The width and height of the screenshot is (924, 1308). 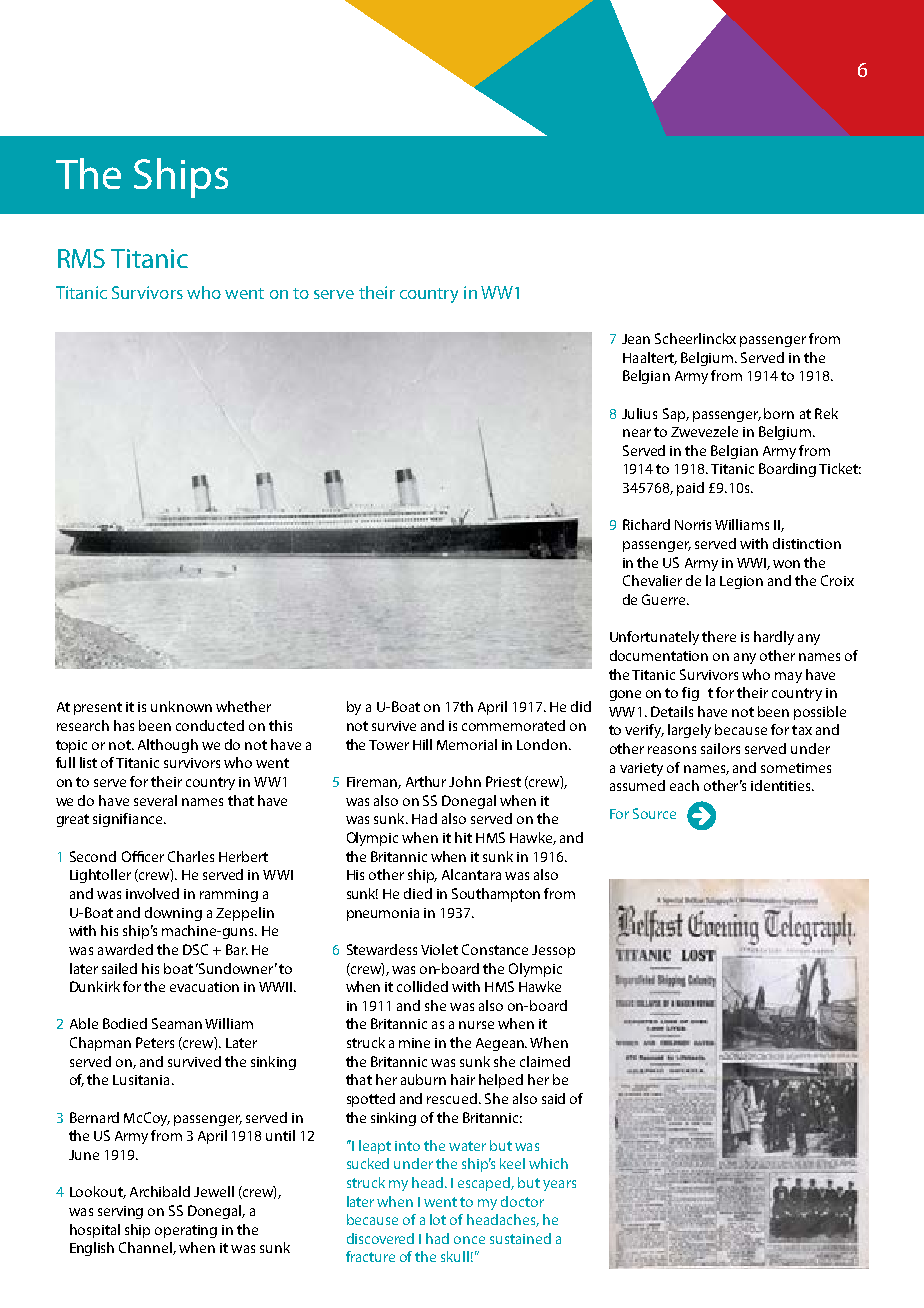 What do you see at coordinates (81, 258) in the screenshot?
I see `RMS` at bounding box center [81, 258].
